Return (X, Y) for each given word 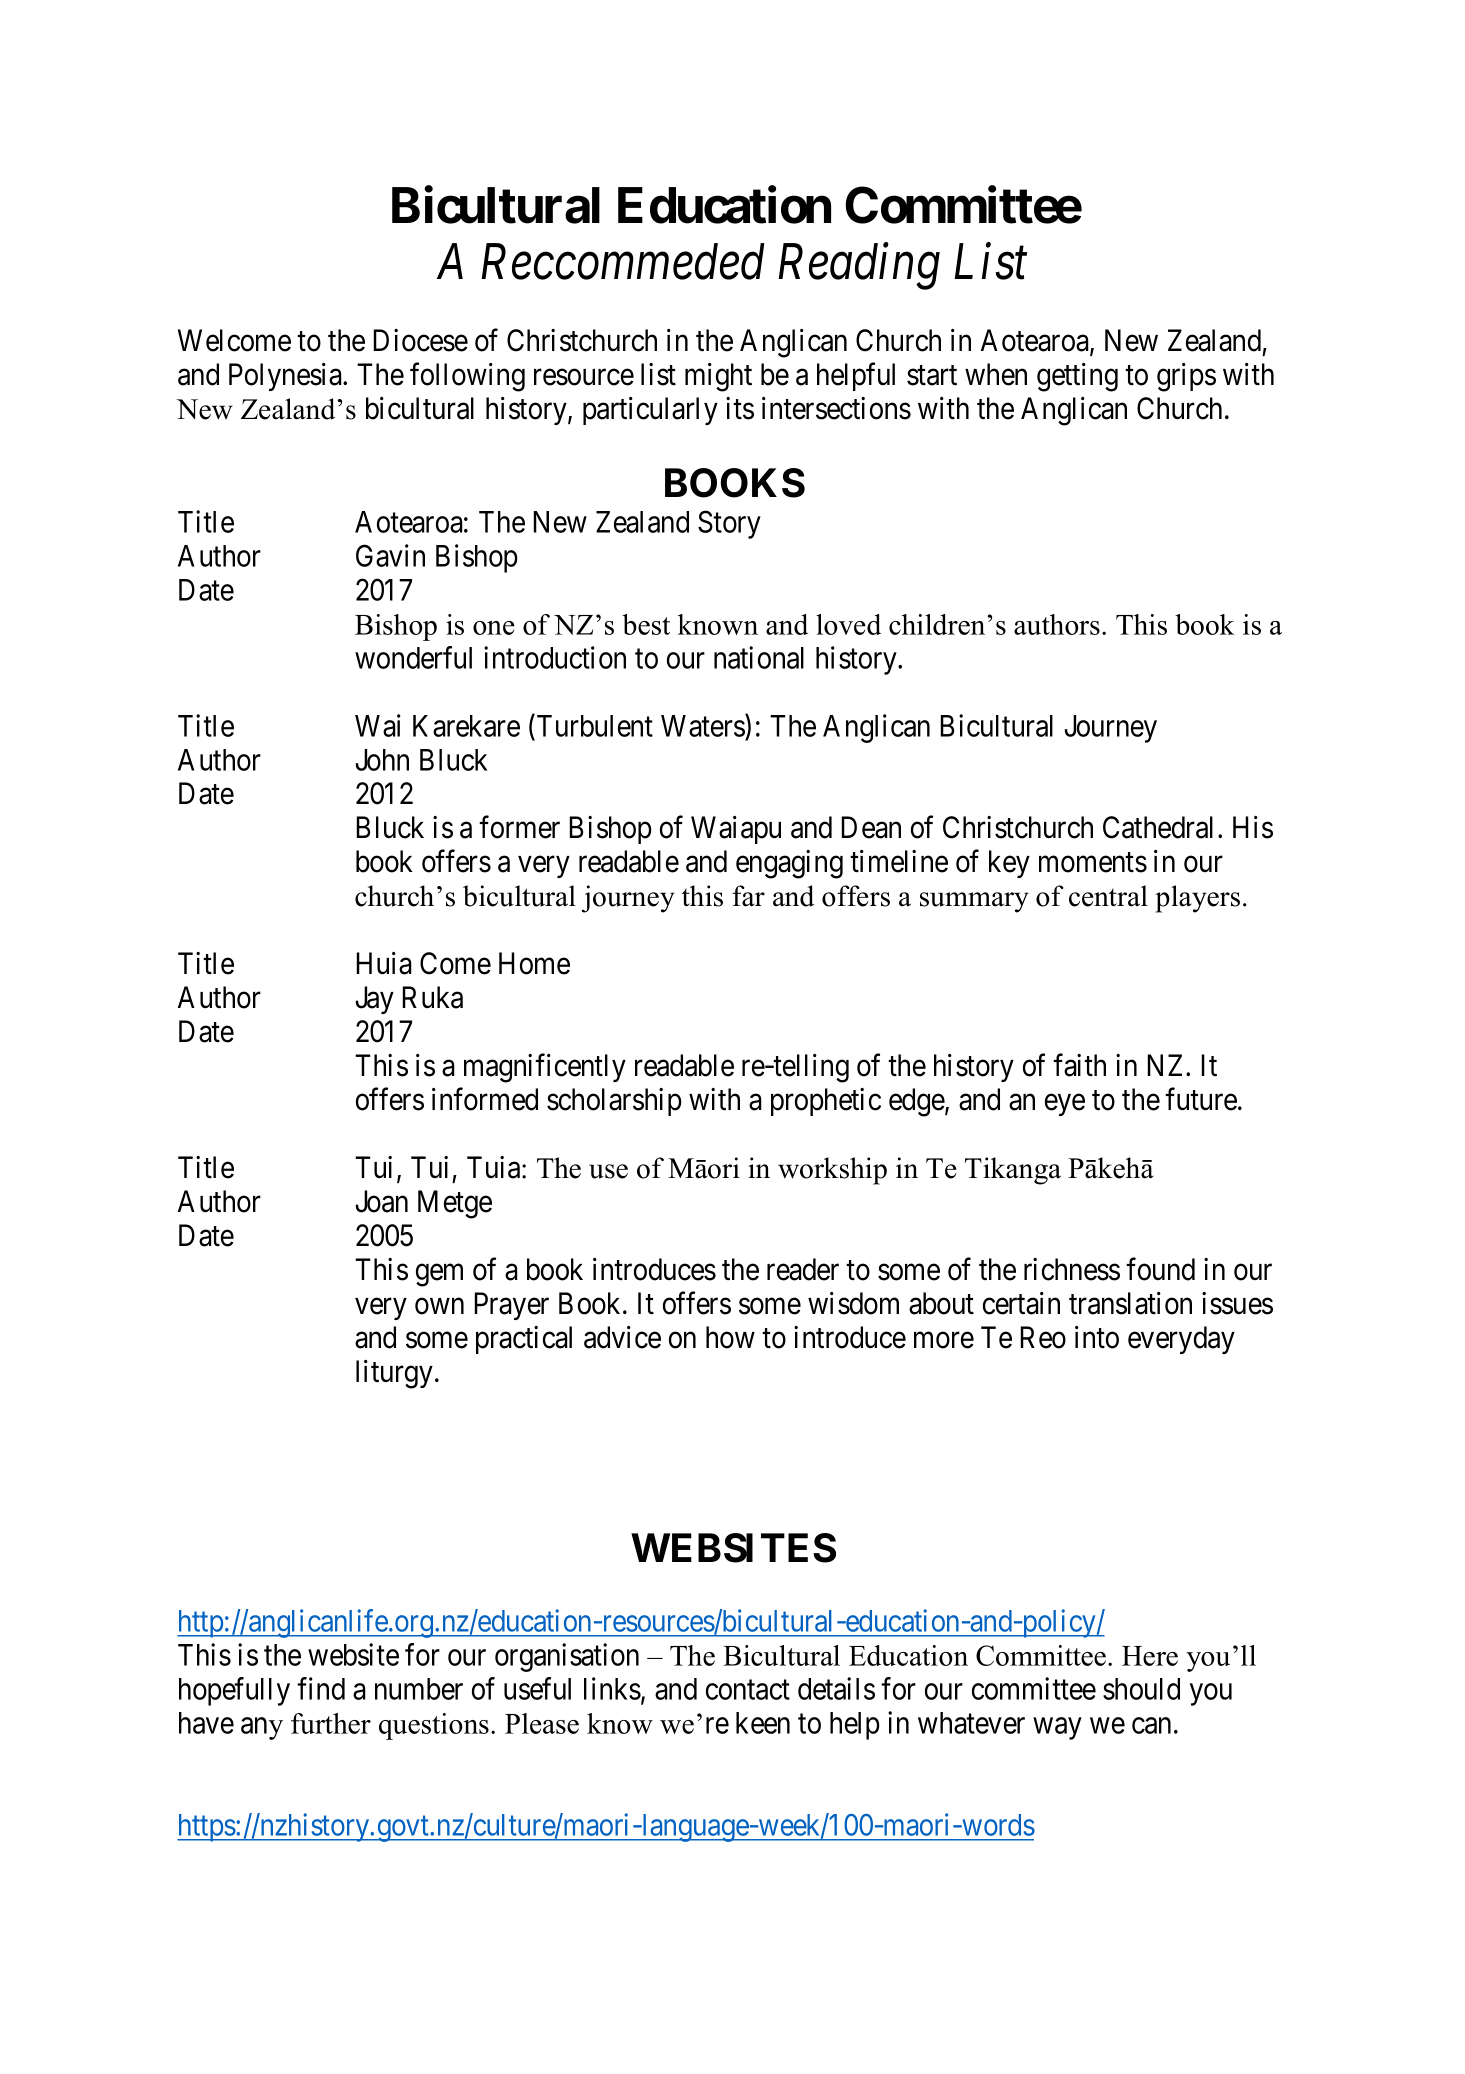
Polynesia (286, 377)
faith (1079, 1065)
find (321, 1688)
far (748, 896)
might (718, 377)
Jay (374, 1000)
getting (1077, 377)
